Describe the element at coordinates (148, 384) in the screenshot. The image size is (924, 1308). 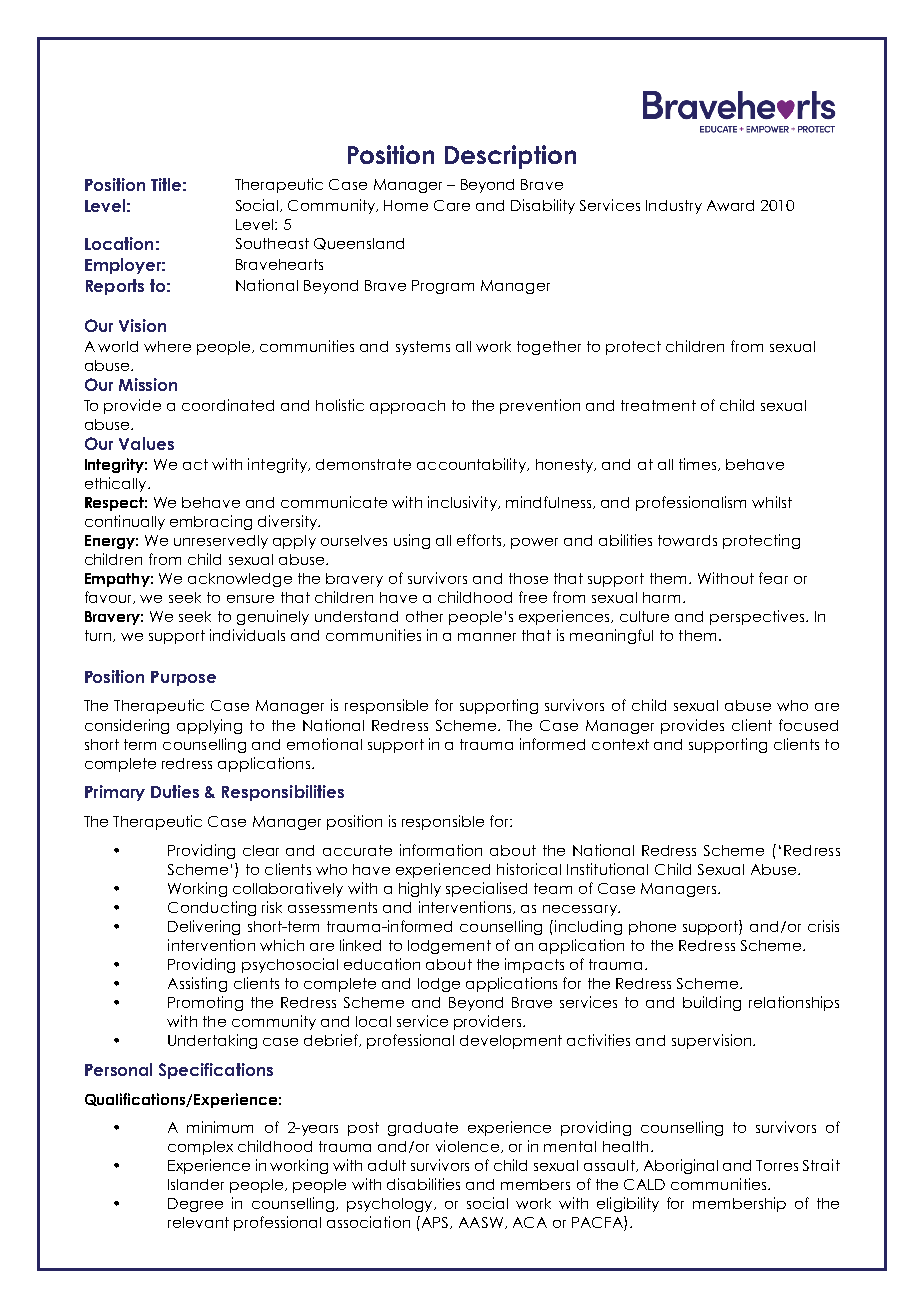
I see `Mission` at that location.
